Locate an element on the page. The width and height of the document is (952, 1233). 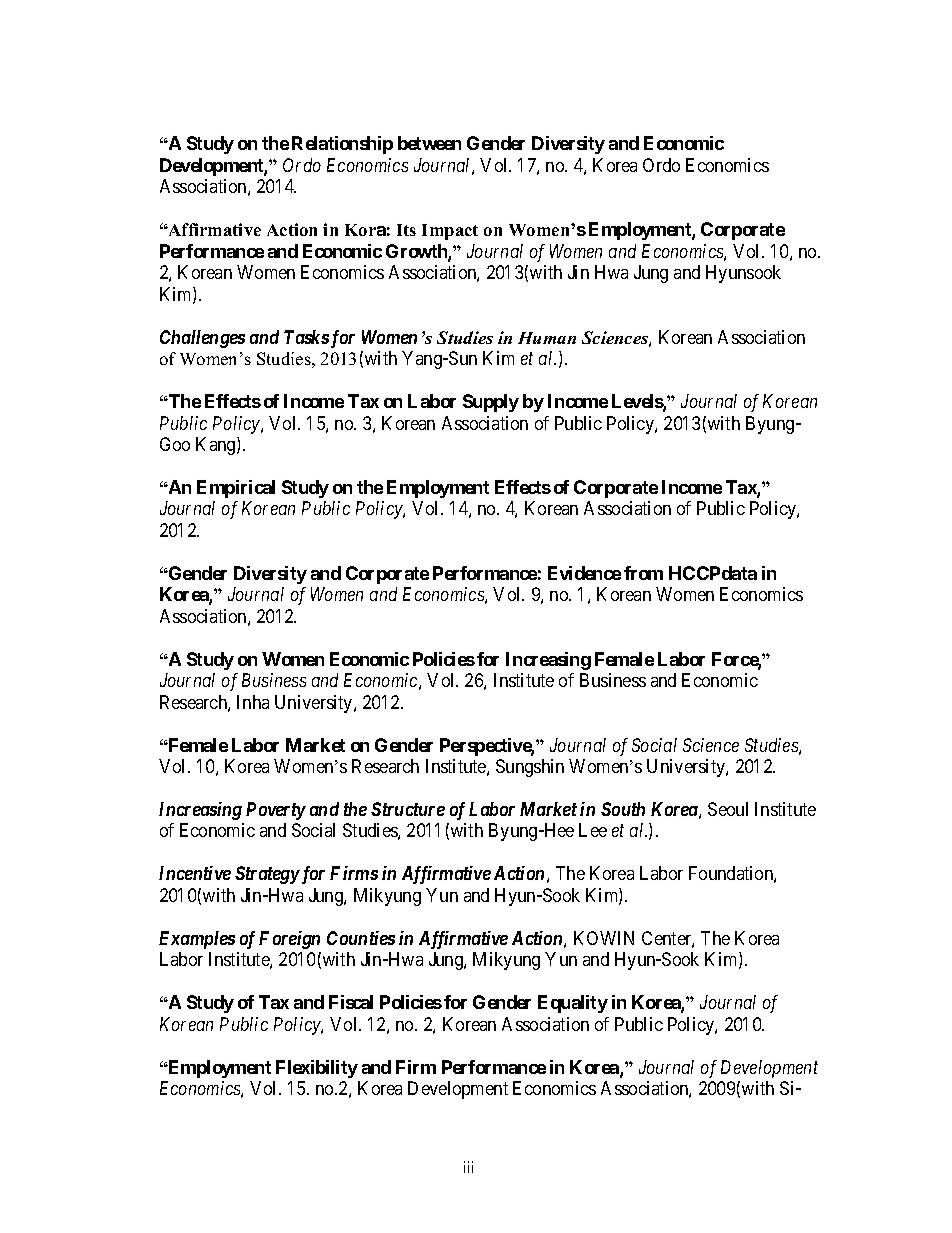
Inha is located at coordinates (253, 702).
